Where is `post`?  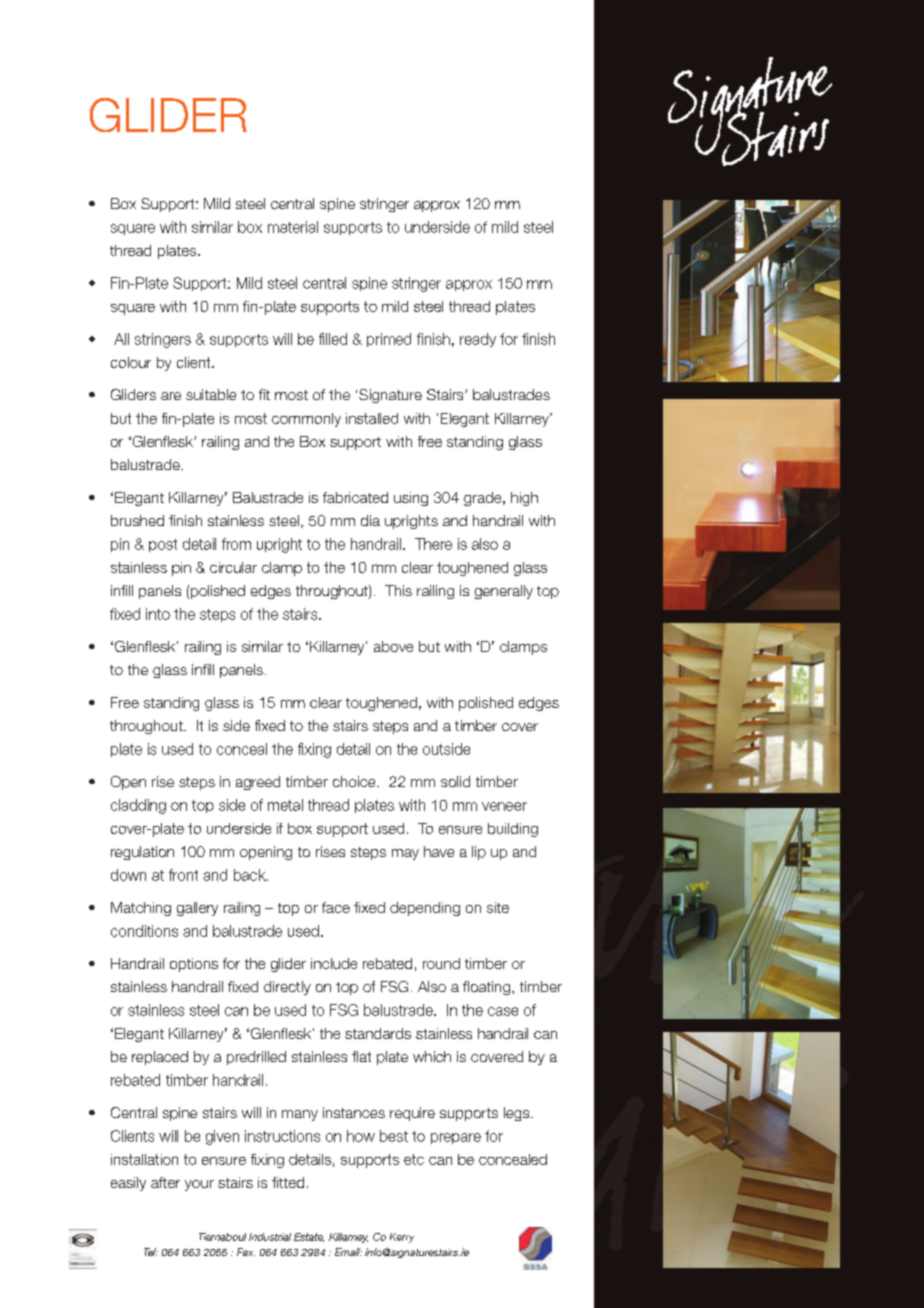 post is located at coordinates (163, 545).
